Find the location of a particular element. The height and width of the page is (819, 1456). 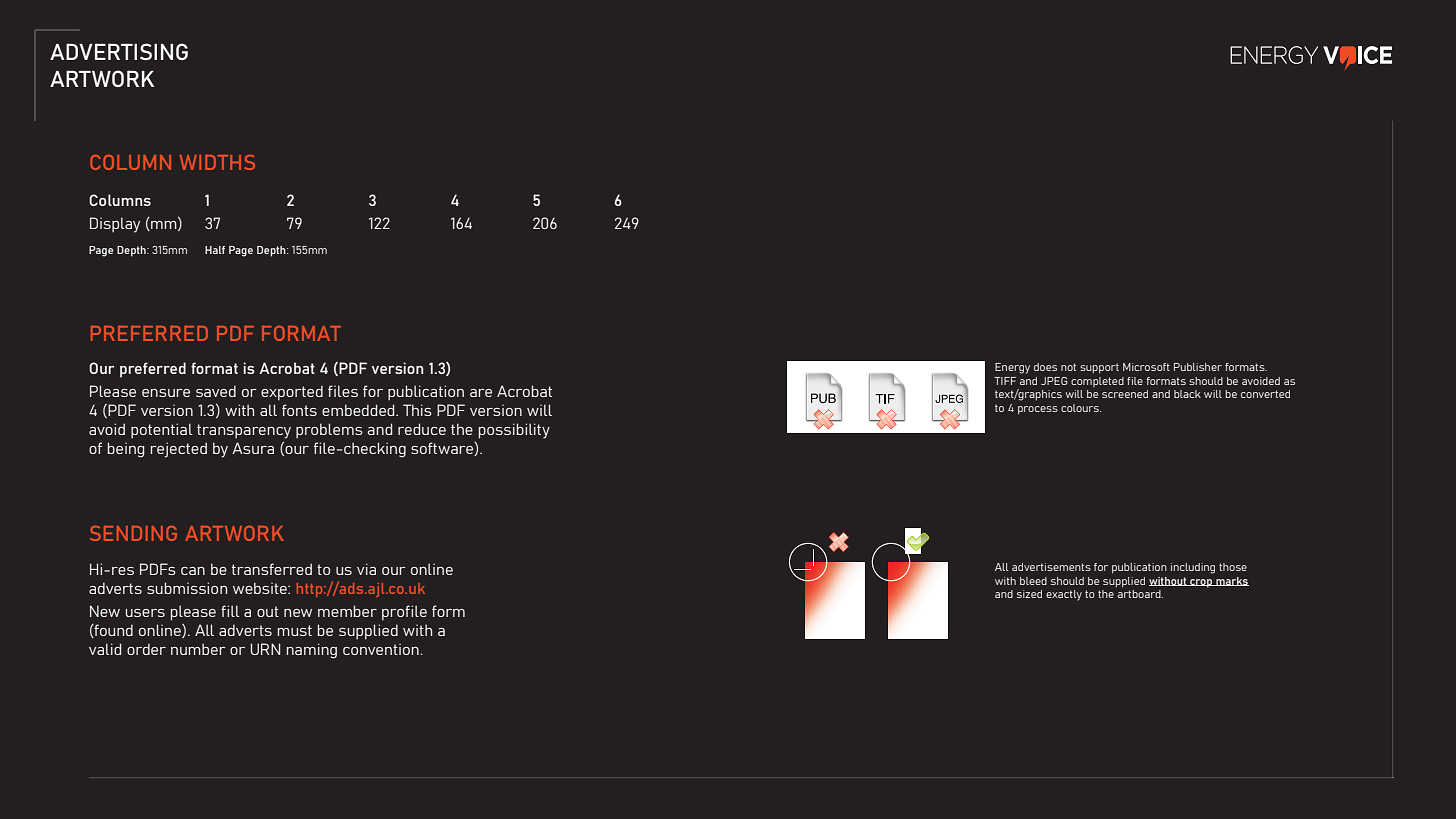

WIDTHS is located at coordinates (217, 162).
